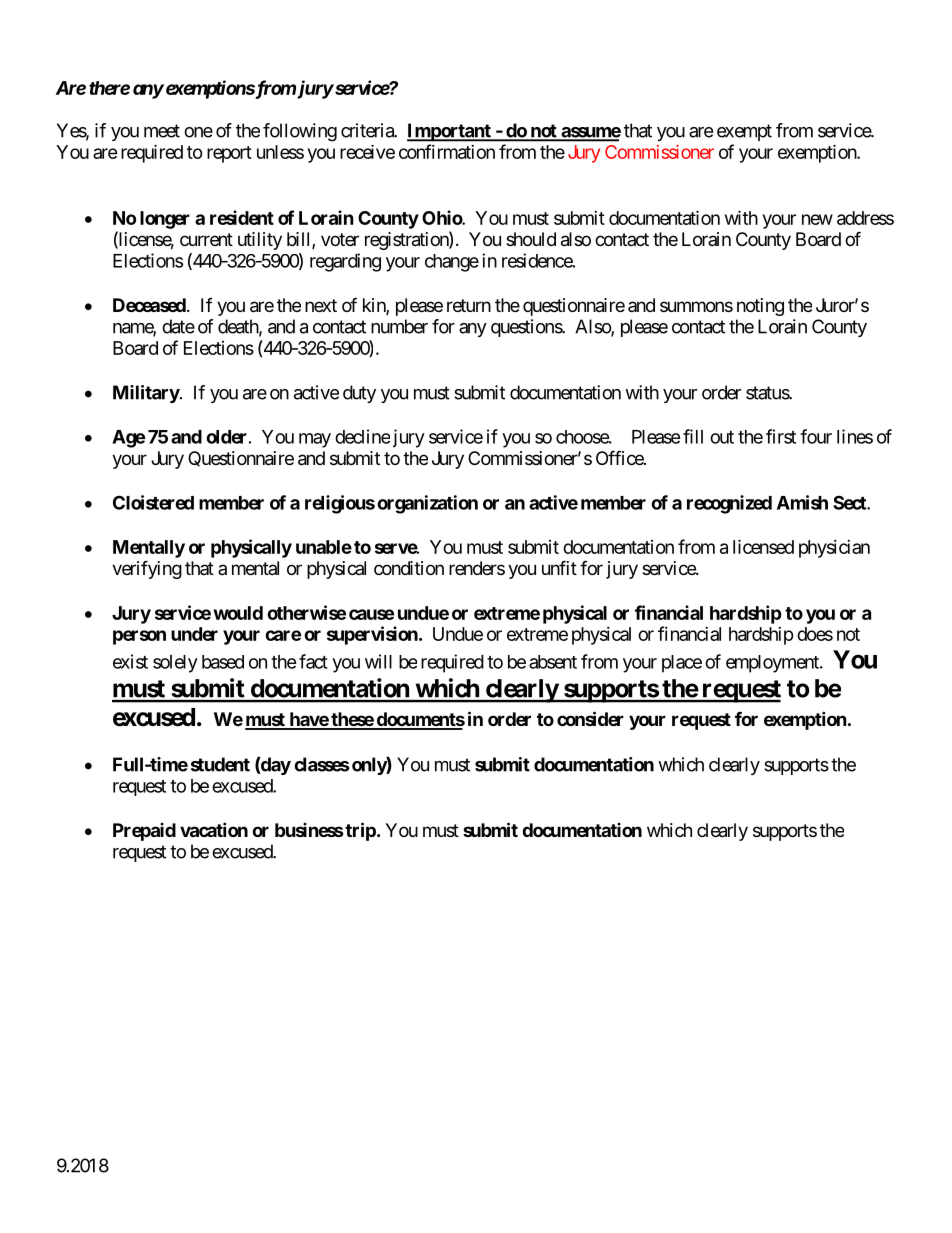 The image size is (952, 1233). Describe the element at coordinates (229, 154) in the image. I see `report` at that location.
